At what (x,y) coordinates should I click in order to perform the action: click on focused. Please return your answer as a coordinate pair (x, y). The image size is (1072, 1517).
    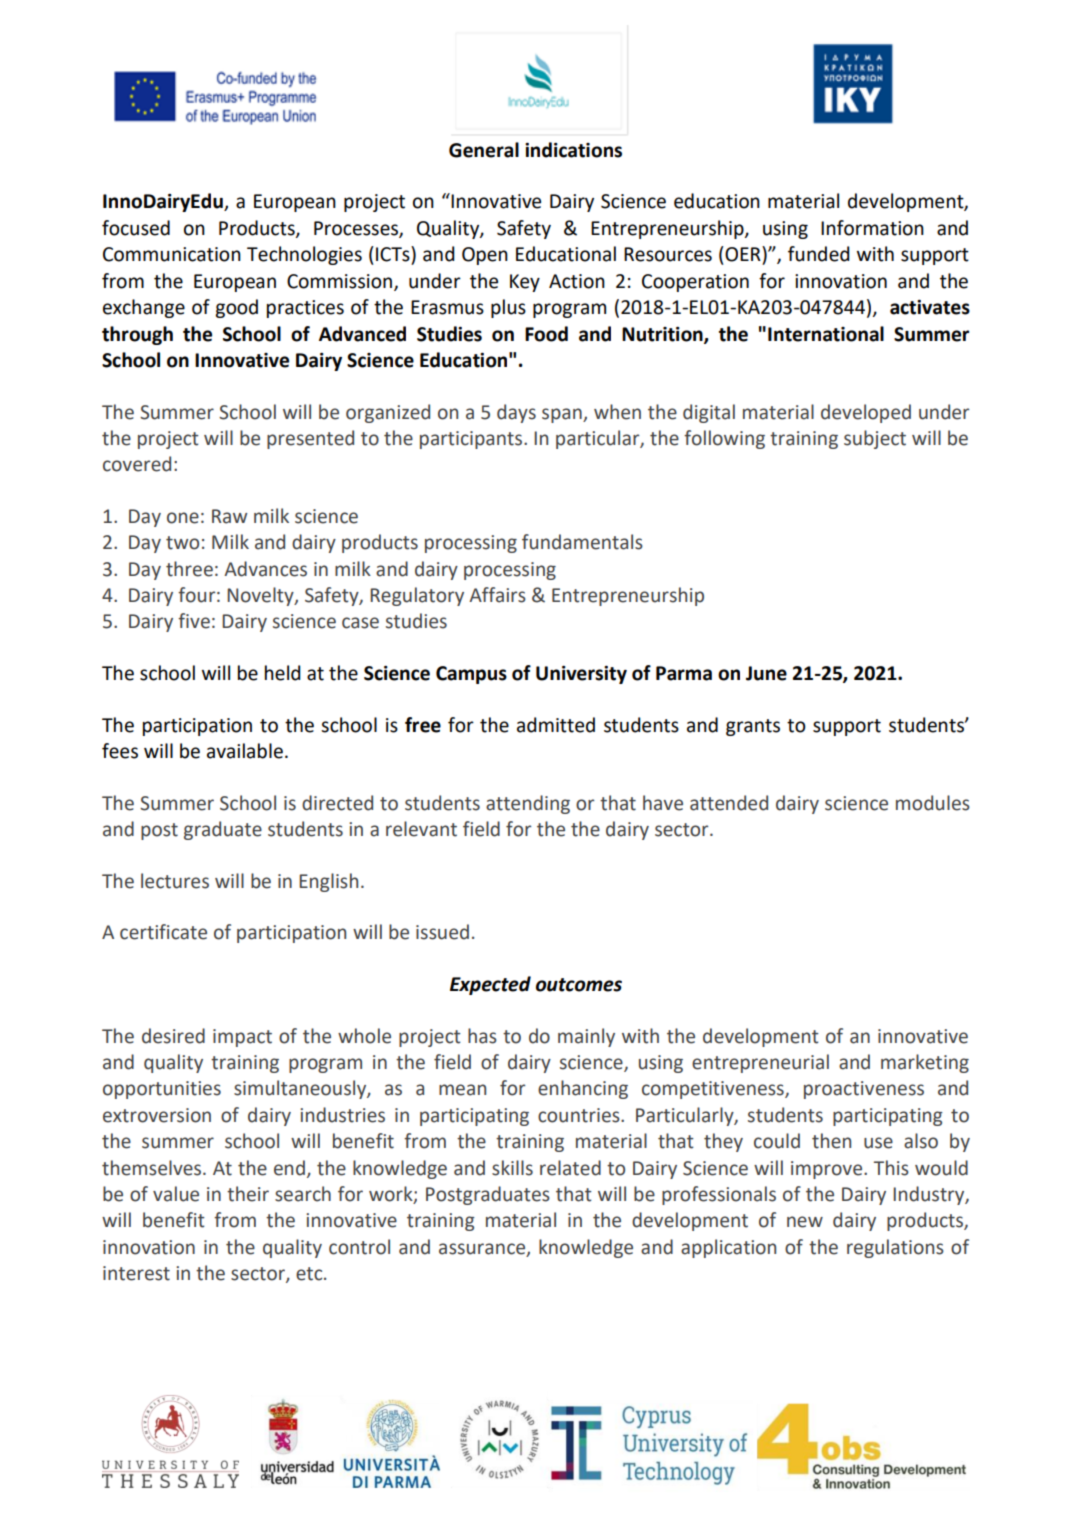
    Looking at the image, I should click on (136, 228).
